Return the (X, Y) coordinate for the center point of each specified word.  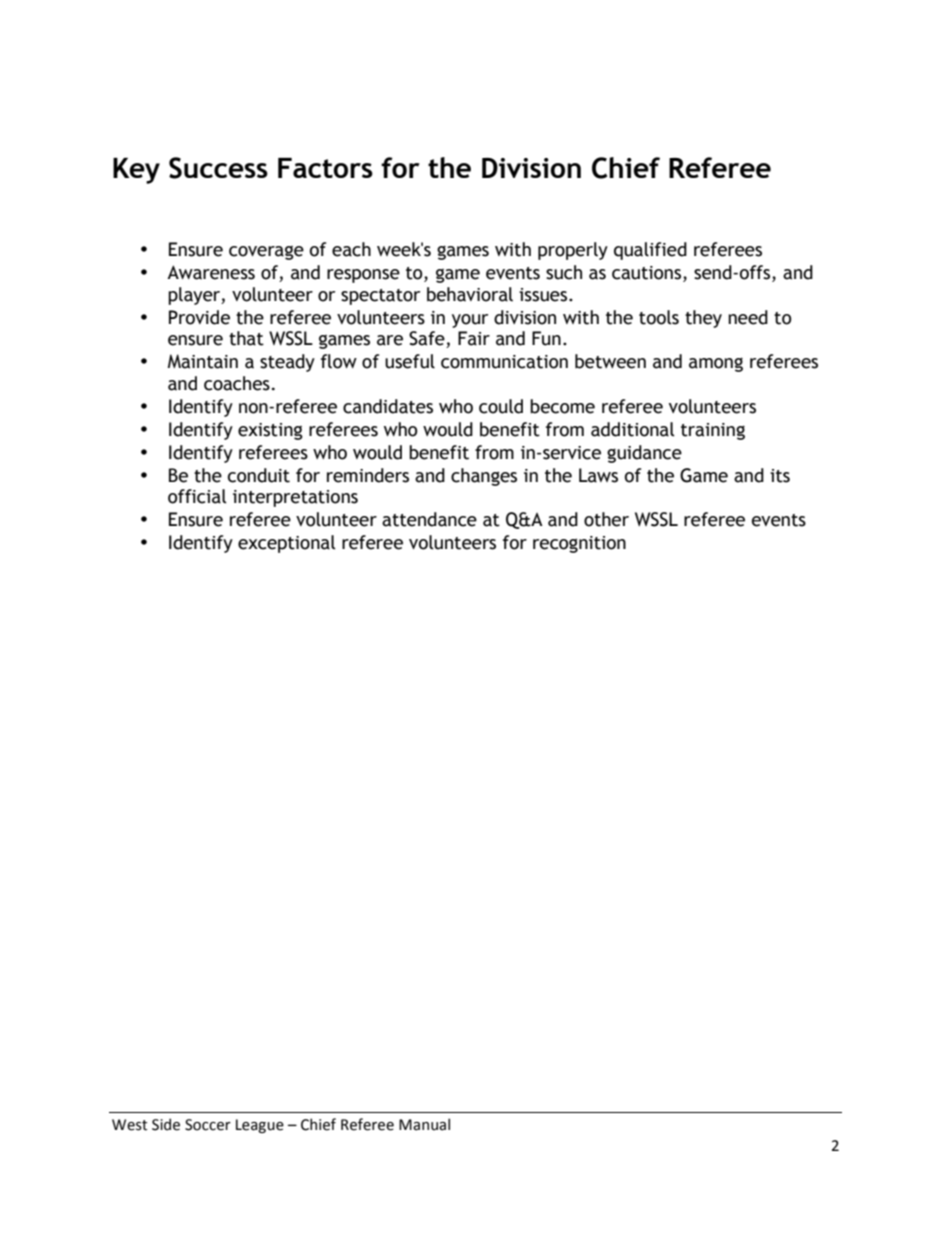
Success (218, 168)
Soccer (208, 1125)
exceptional (287, 544)
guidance (644, 454)
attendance (429, 519)
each (351, 249)
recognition (579, 544)
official (197, 496)
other (606, 519)
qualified (650, 251)
